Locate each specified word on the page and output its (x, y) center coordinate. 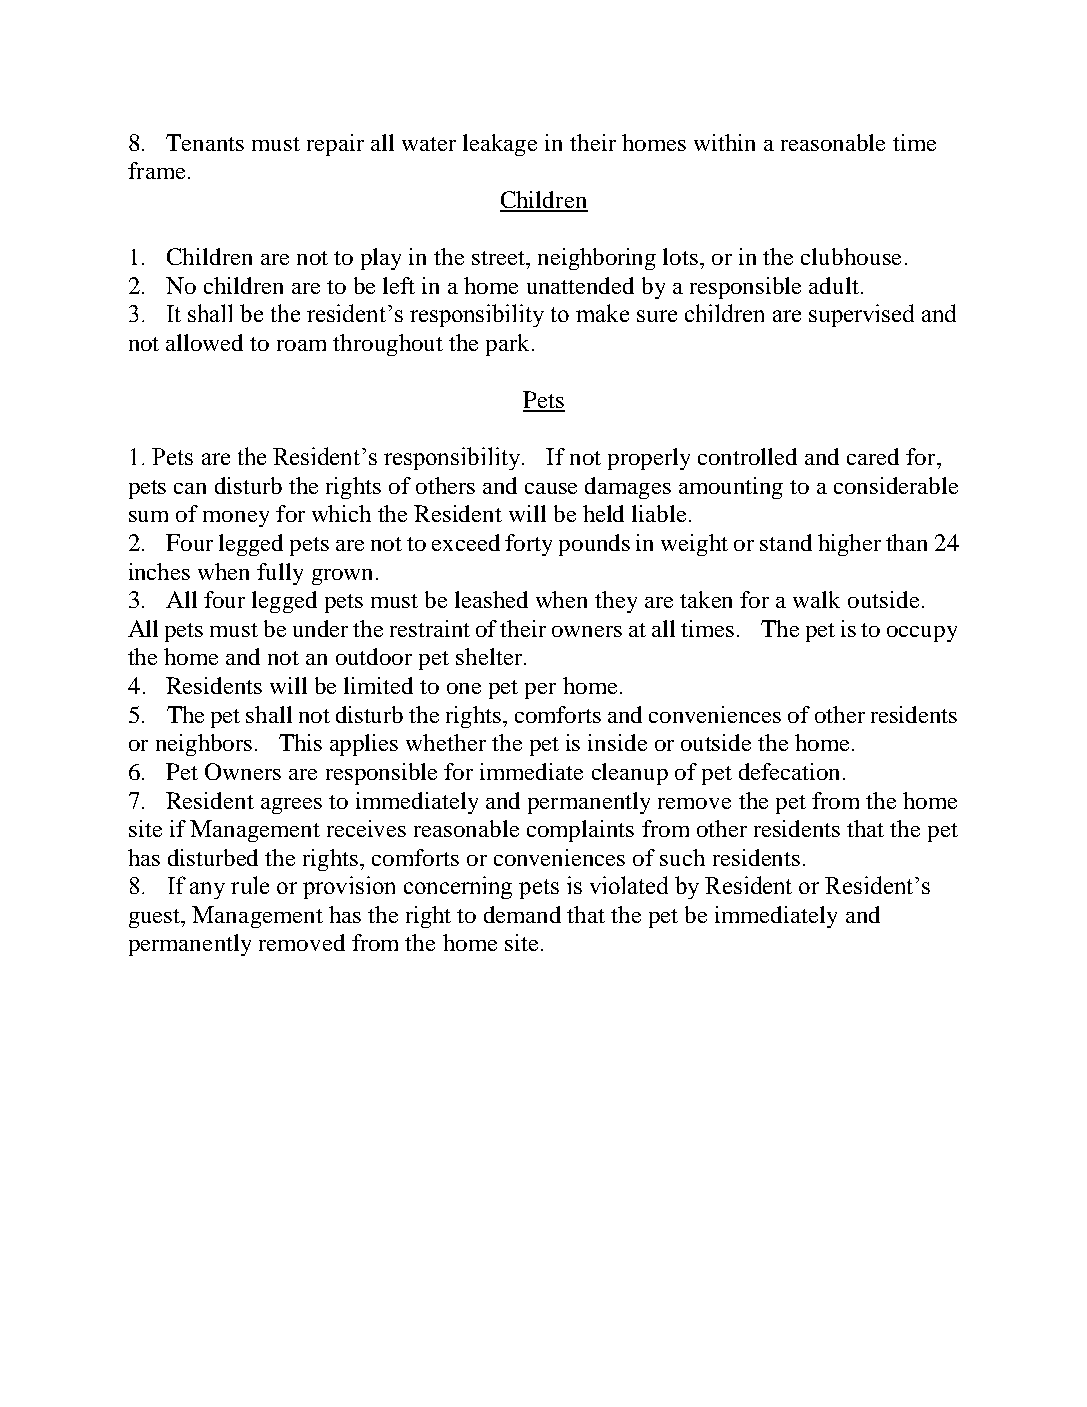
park (507, 345)
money (236, 519)
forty (528, 545)
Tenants (205, 142)
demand (522, 914)
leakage (500, 145)
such (682, 857)
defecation (791, 771)
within (724, 142)
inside (617, 742)
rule (250, 885)
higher (849, 545)
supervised (861, 315)
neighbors (204, 745)
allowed (204, 342)
